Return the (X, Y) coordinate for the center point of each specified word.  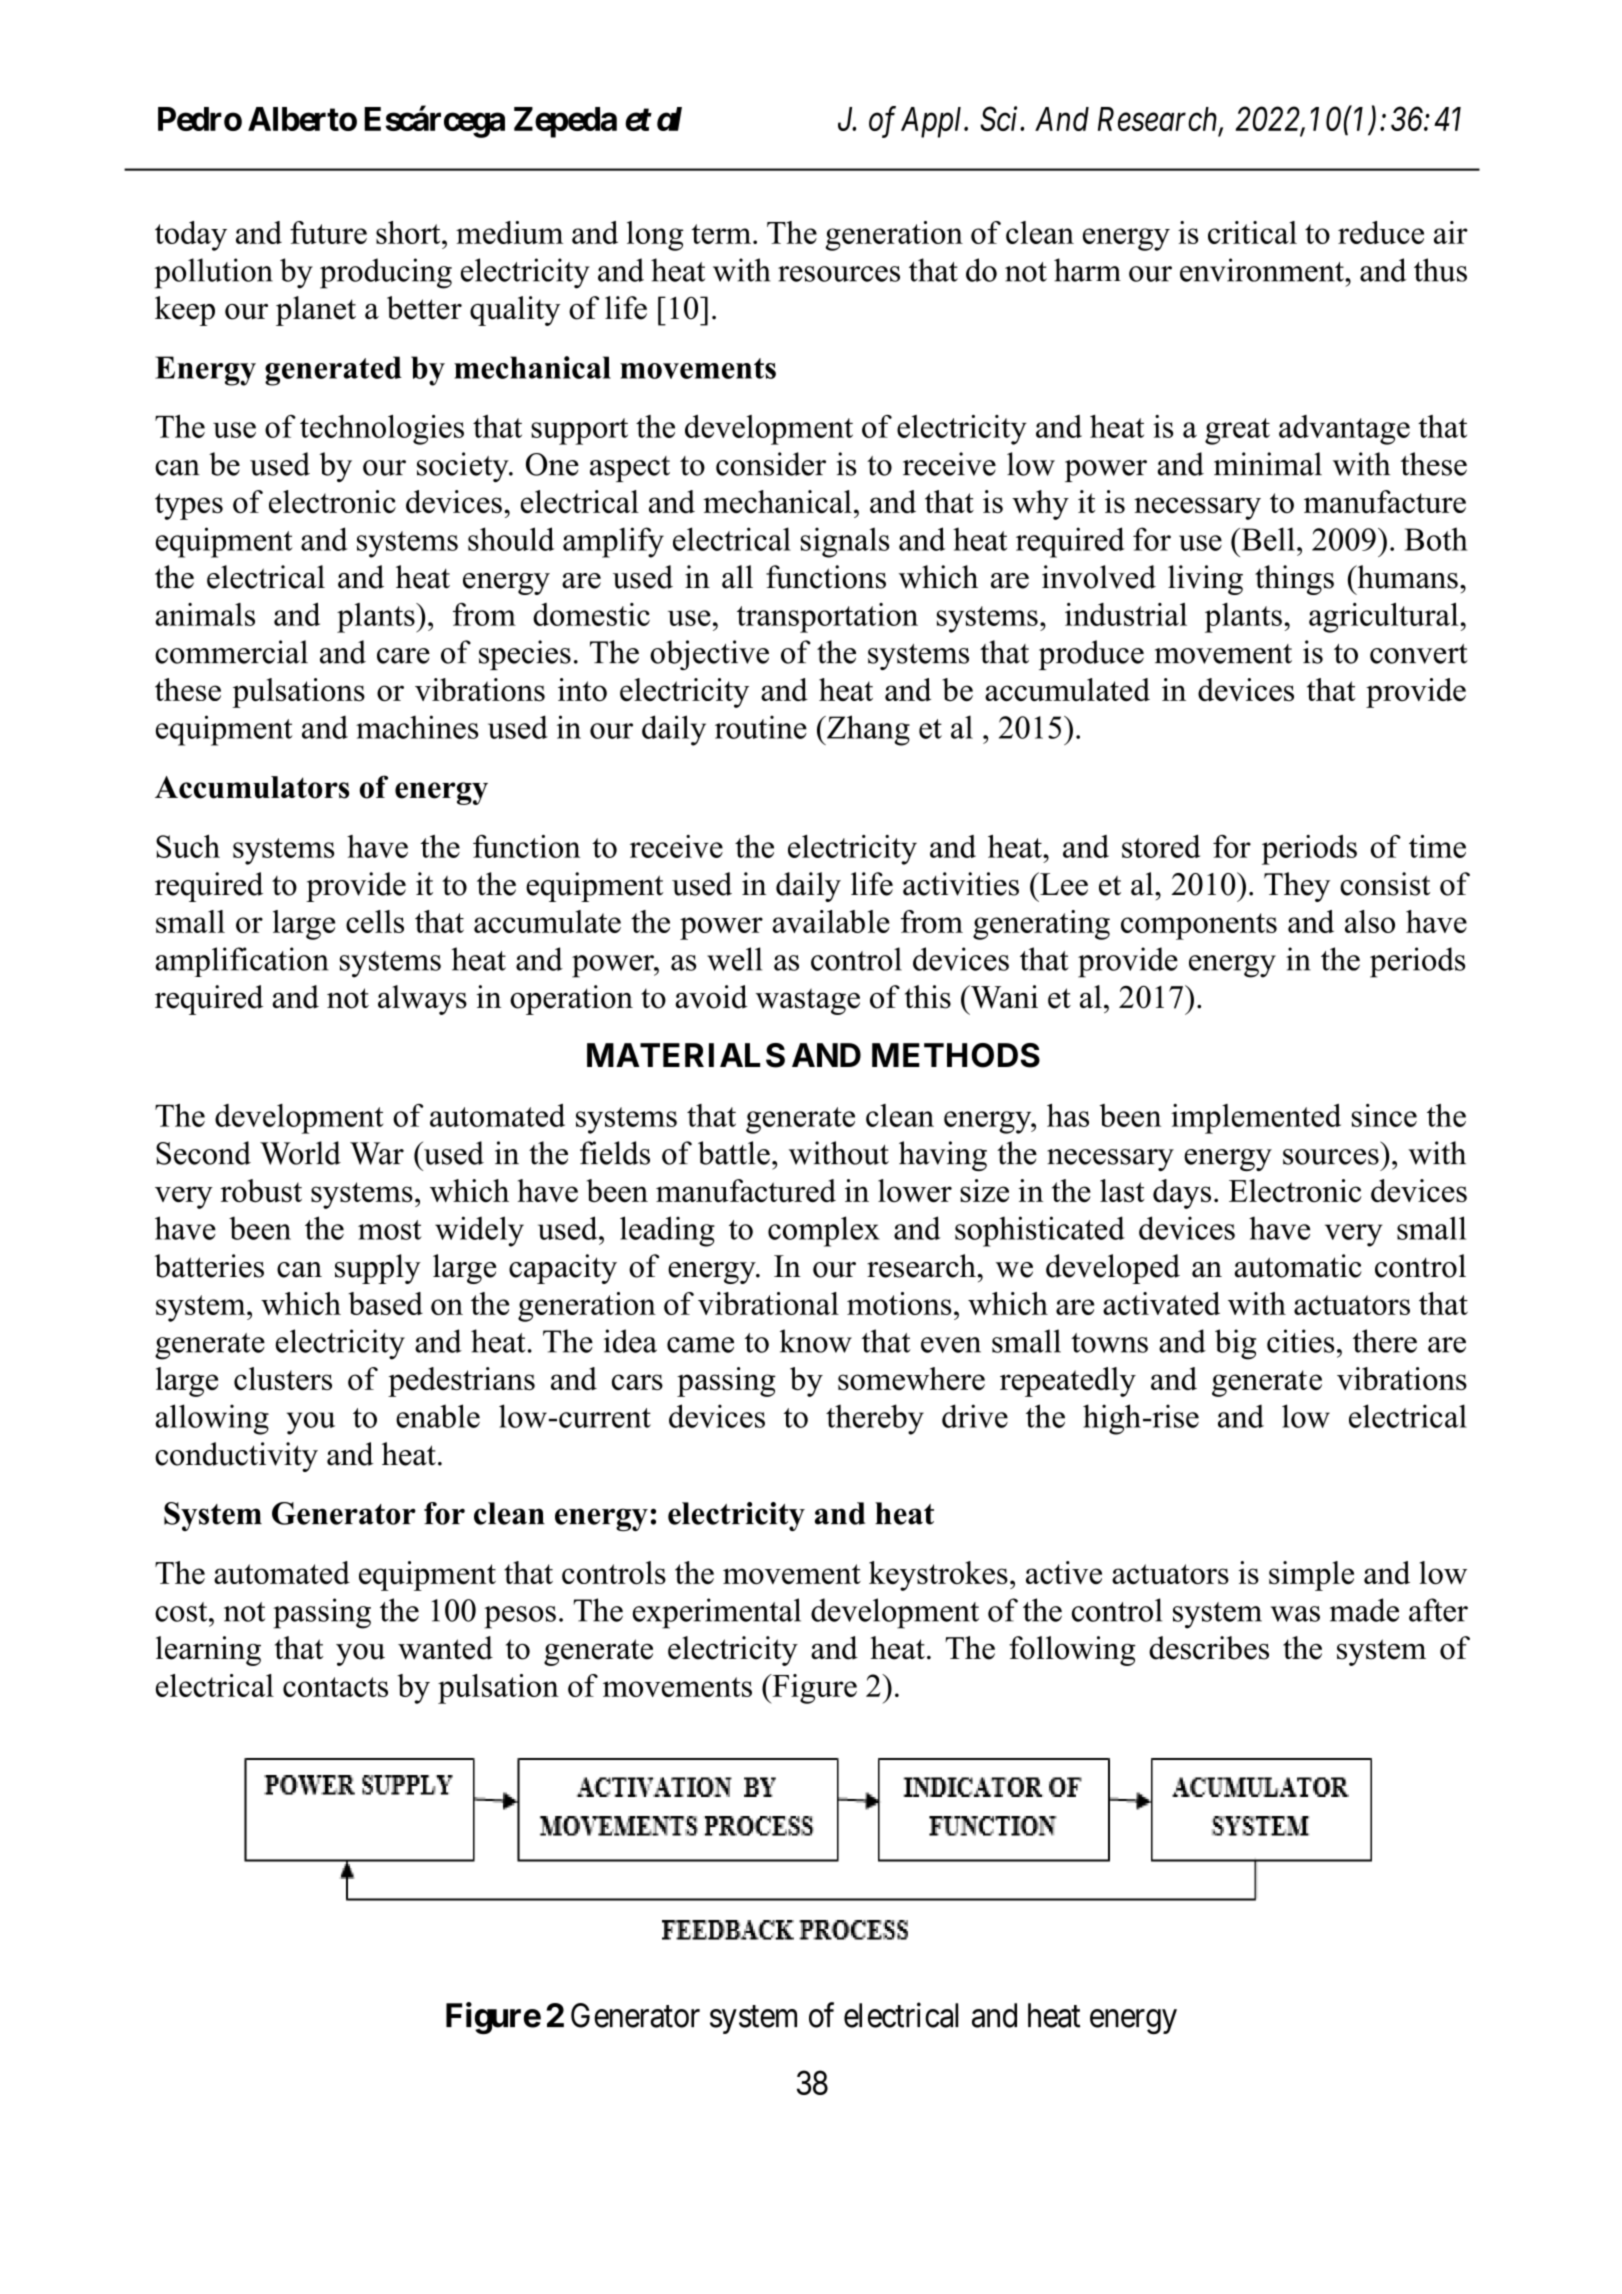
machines (417, 727)
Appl (933, 122)
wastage (808, 1001)
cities (1300, 1341)
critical (1252, 232)
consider (771, 464)
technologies (382, 430)
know (816, 1341)
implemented (1256, 1119)
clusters (283, 1378)
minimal (1268, 464)
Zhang (867, 730)
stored (1161, 846)
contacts (335, 1687)
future (328, 232)
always (422, 1000)
